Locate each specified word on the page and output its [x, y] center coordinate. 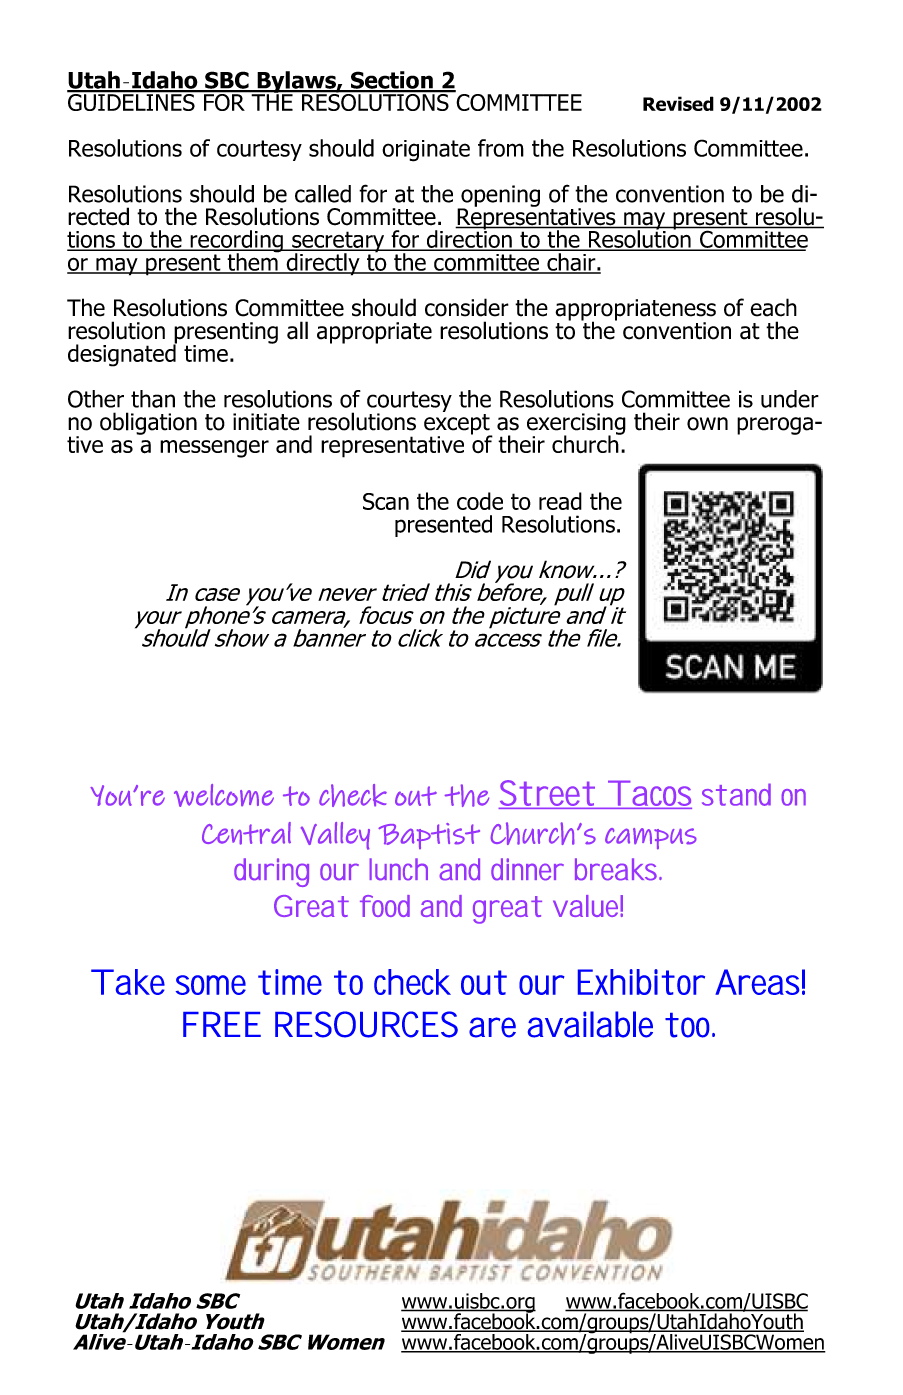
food [385, 906]
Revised [678, 103]
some [211, 985]
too [687, 1025]
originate [426, 151]
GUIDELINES [132, 101]
